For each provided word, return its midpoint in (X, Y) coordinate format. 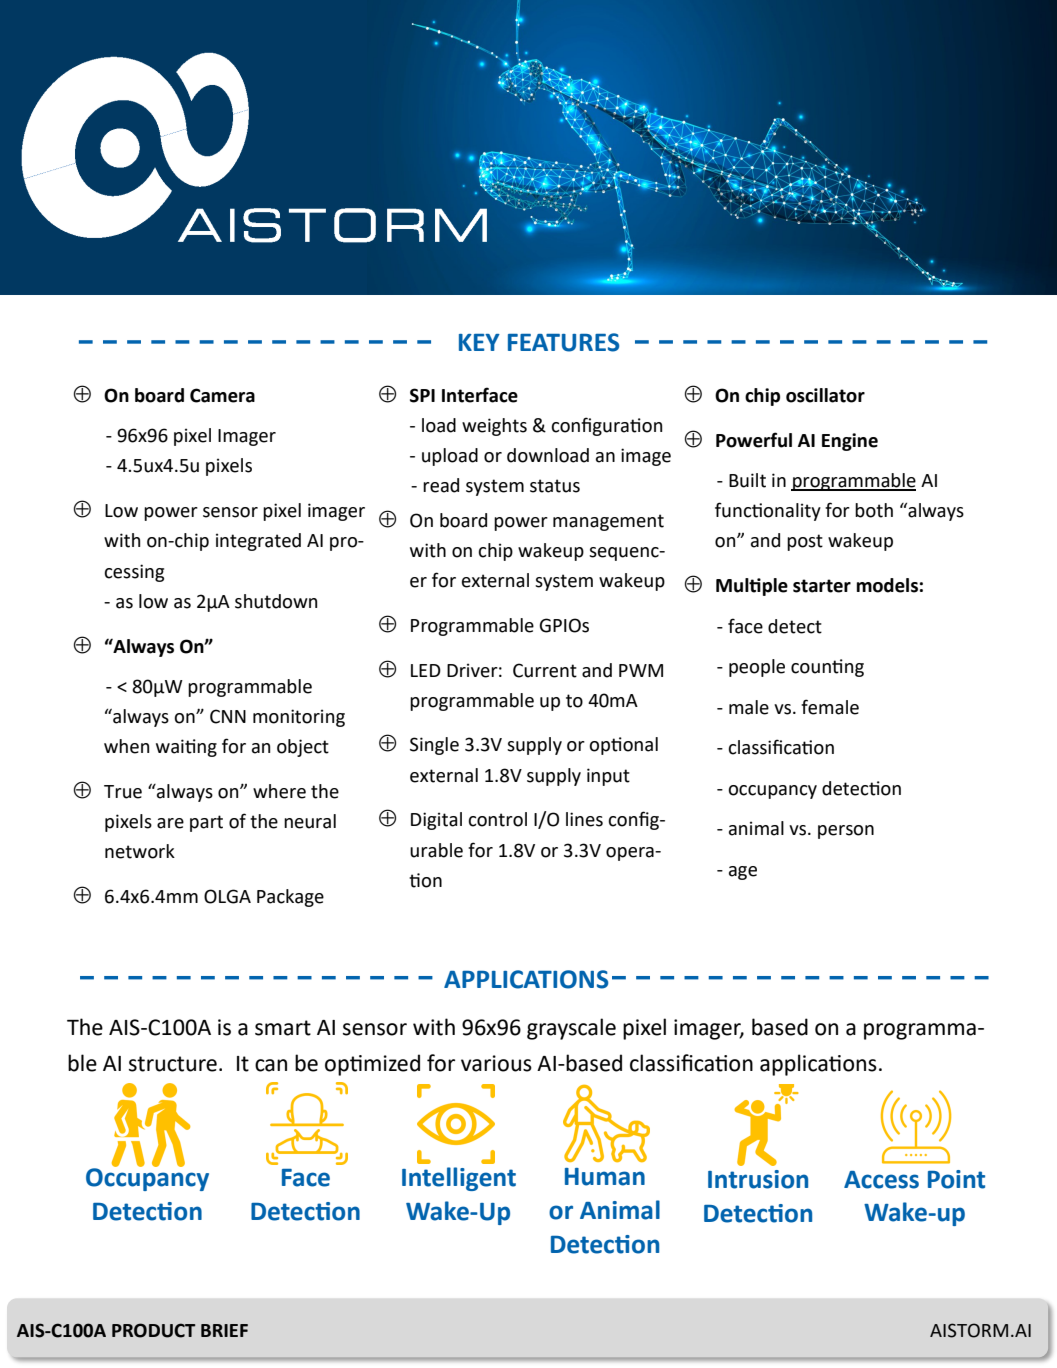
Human (605, 1177)
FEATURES (563, 342)
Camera (222, 395)
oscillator (825, 395)
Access (881, 1180)
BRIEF (224, 1330)
